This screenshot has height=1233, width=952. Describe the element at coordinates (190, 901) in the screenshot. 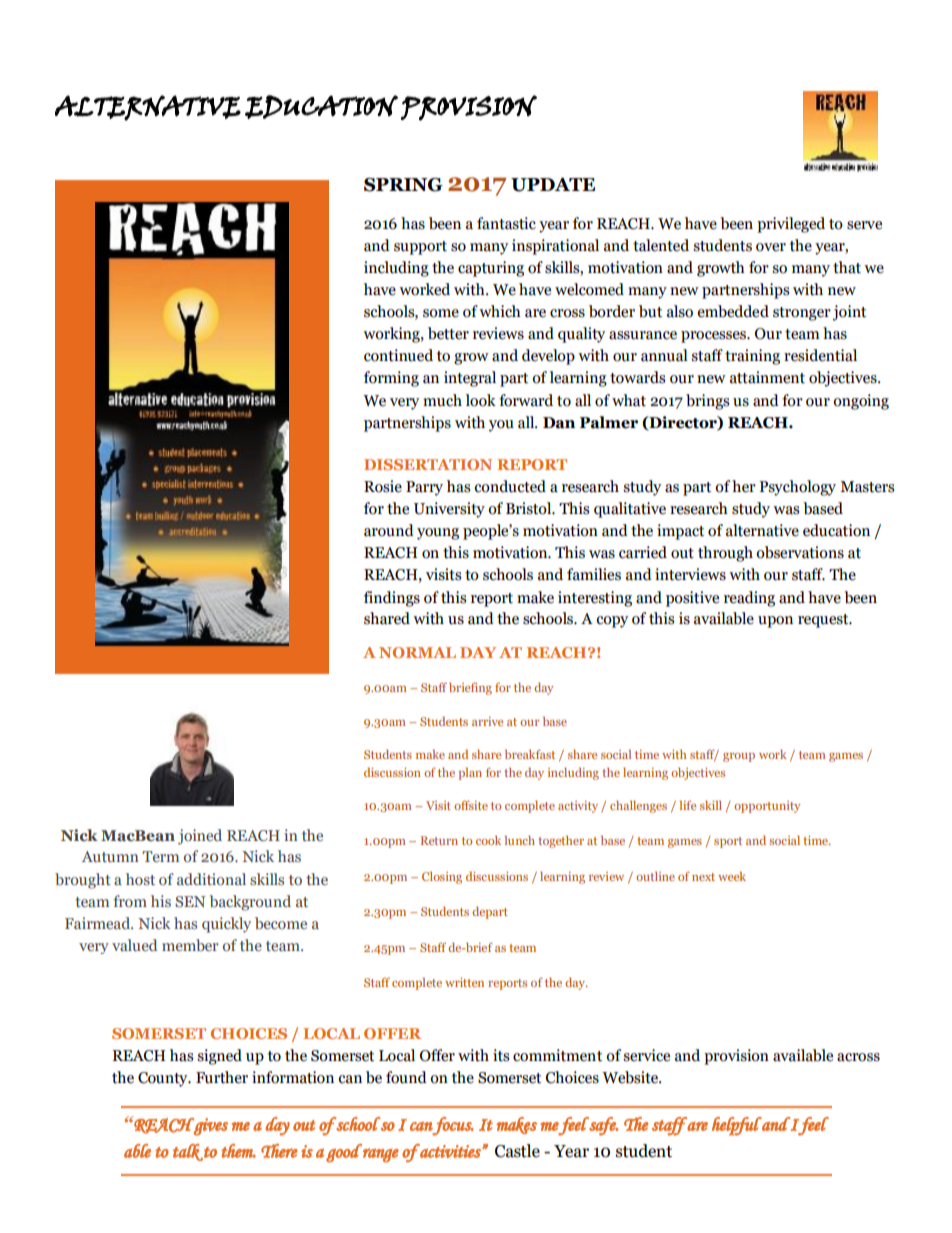

I see `SEN` at that location.
